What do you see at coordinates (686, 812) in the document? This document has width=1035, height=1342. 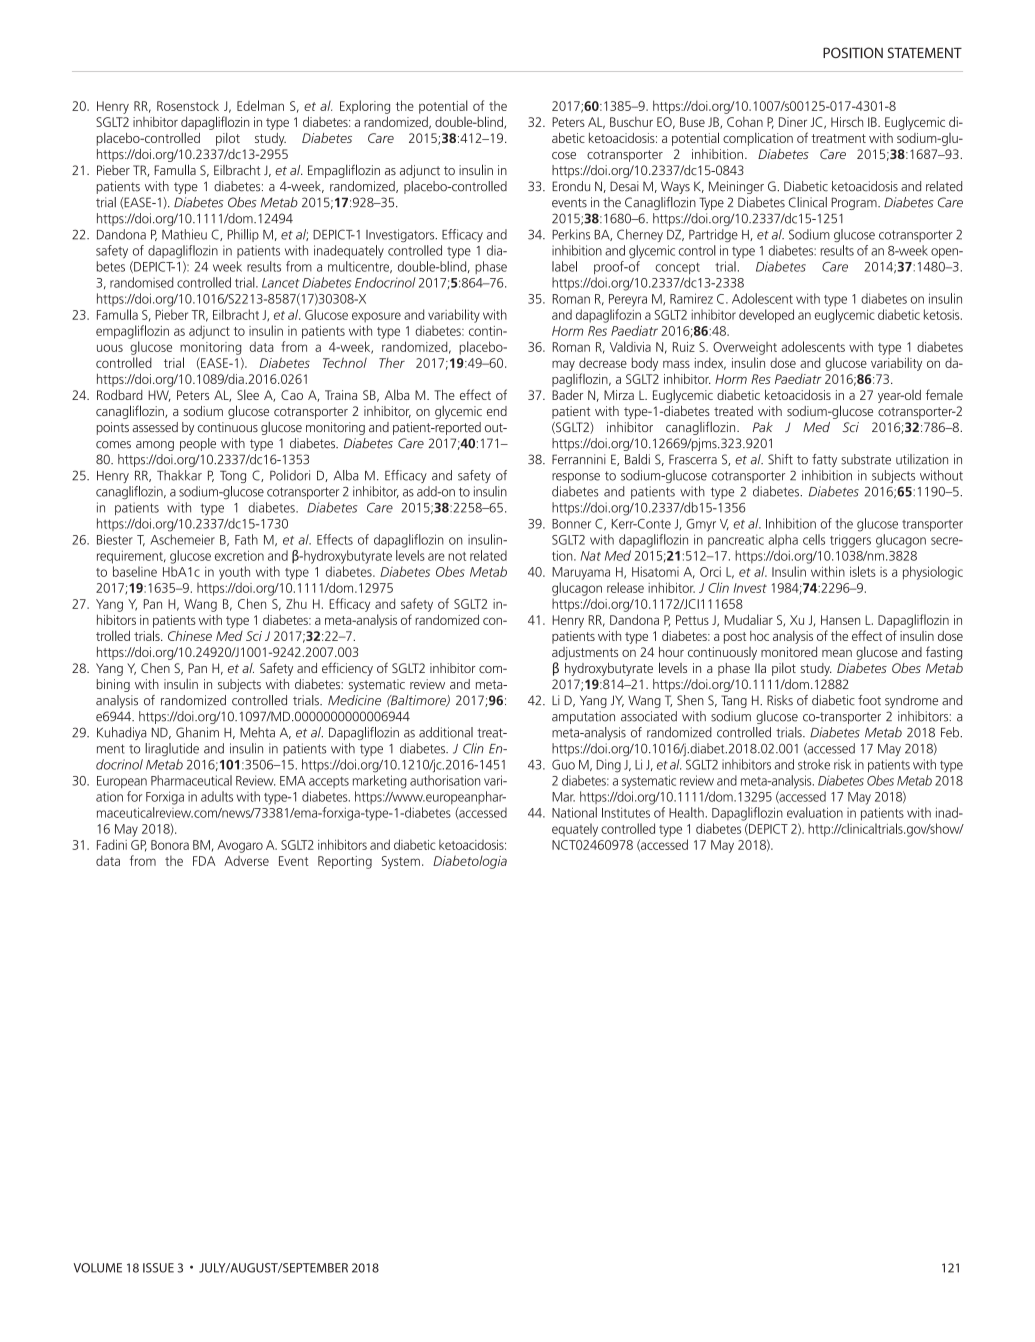 I see `Health` at bounding box center [686, 812].
